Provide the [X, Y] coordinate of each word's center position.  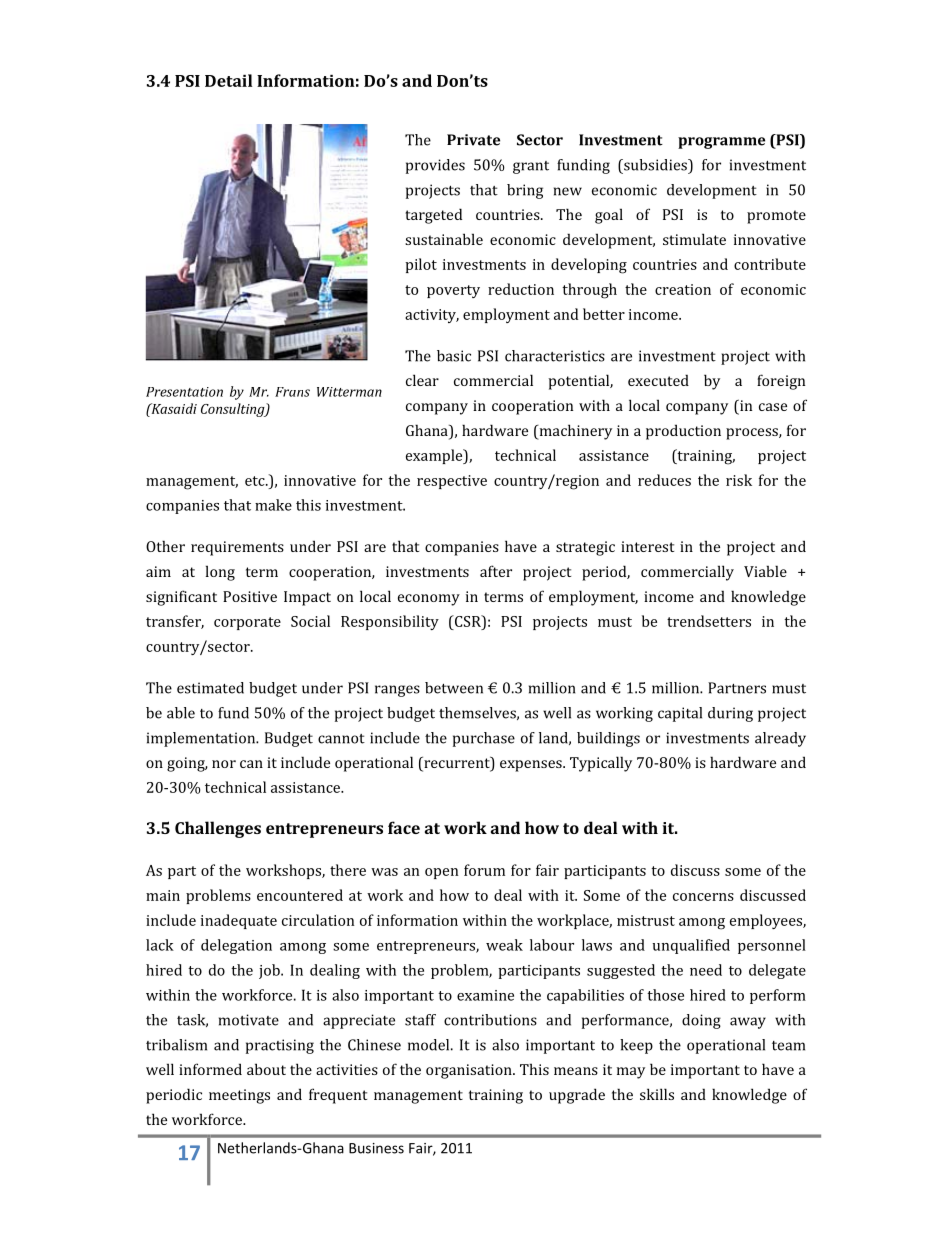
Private [473, 140]
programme [721, 143]
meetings [239, 1096]
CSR [467, 621]
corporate [247, 623]
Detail [228, 80]
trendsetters [709, 621]
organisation [470, 1071]
